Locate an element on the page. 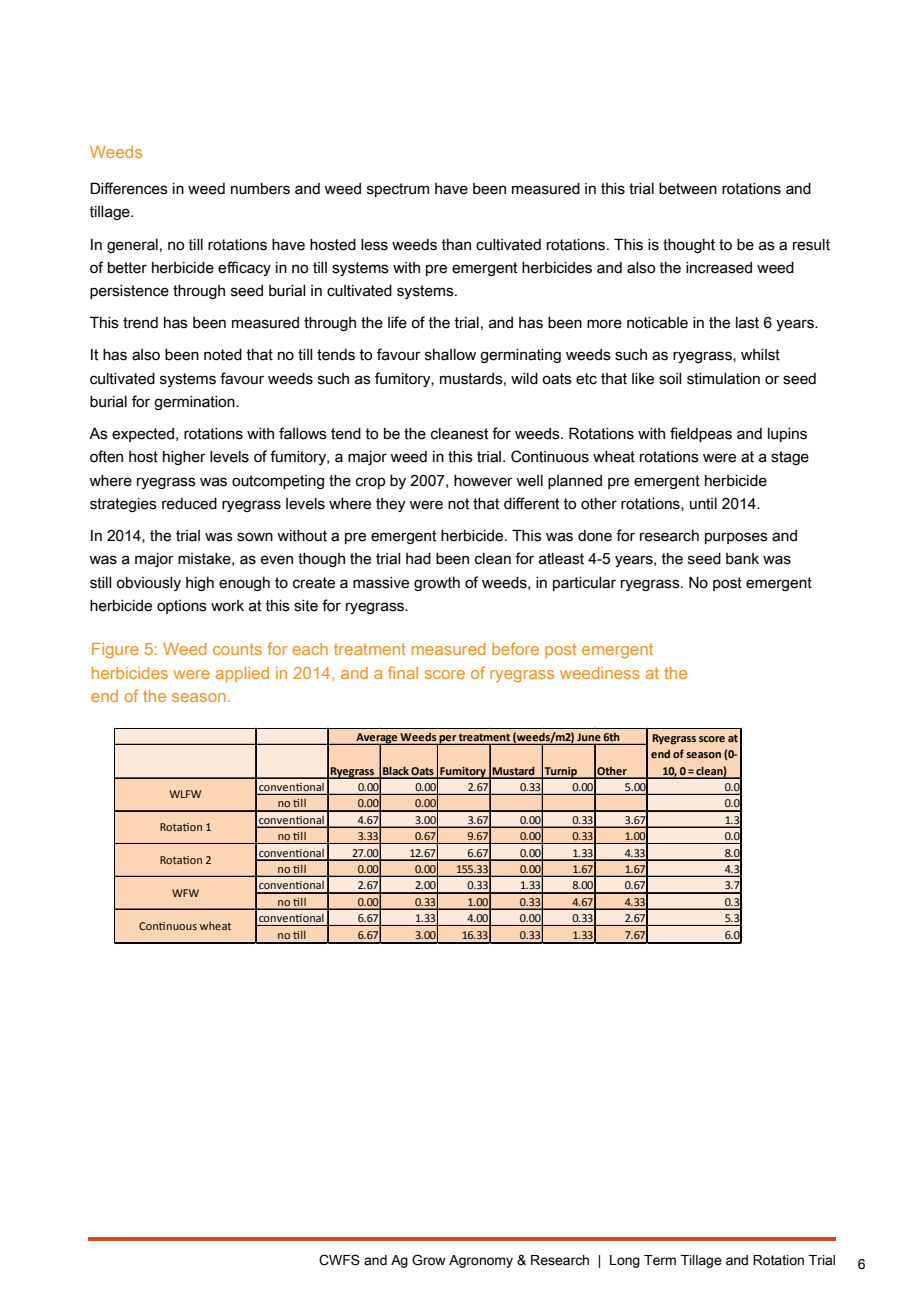 This document has width=924, height=1308. Term is located at coordinates (660, 1260).
